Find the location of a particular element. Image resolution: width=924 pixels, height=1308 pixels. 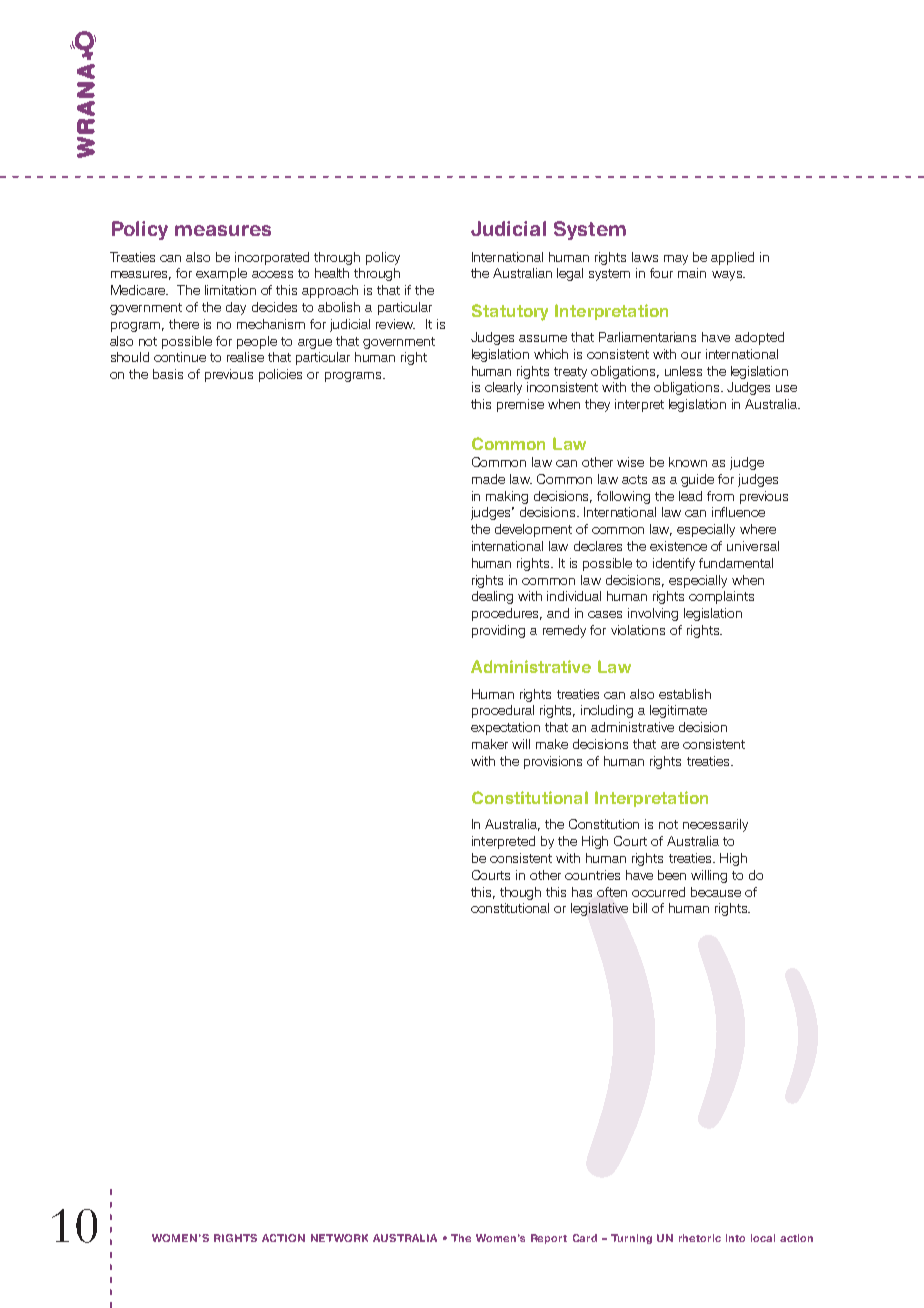

review is located at coordinates (395, 324).
